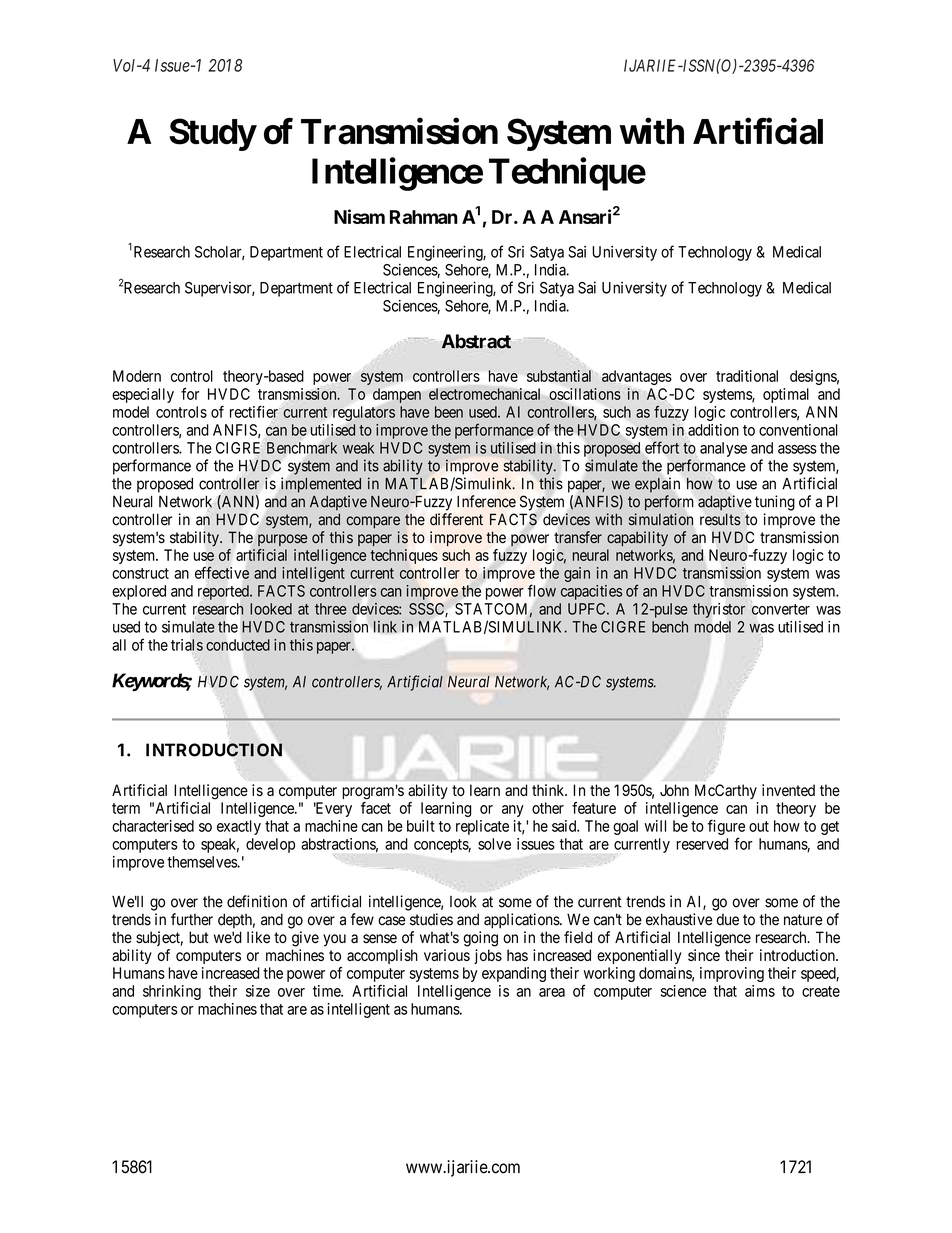  I want to click on results, so click(720, 519).
